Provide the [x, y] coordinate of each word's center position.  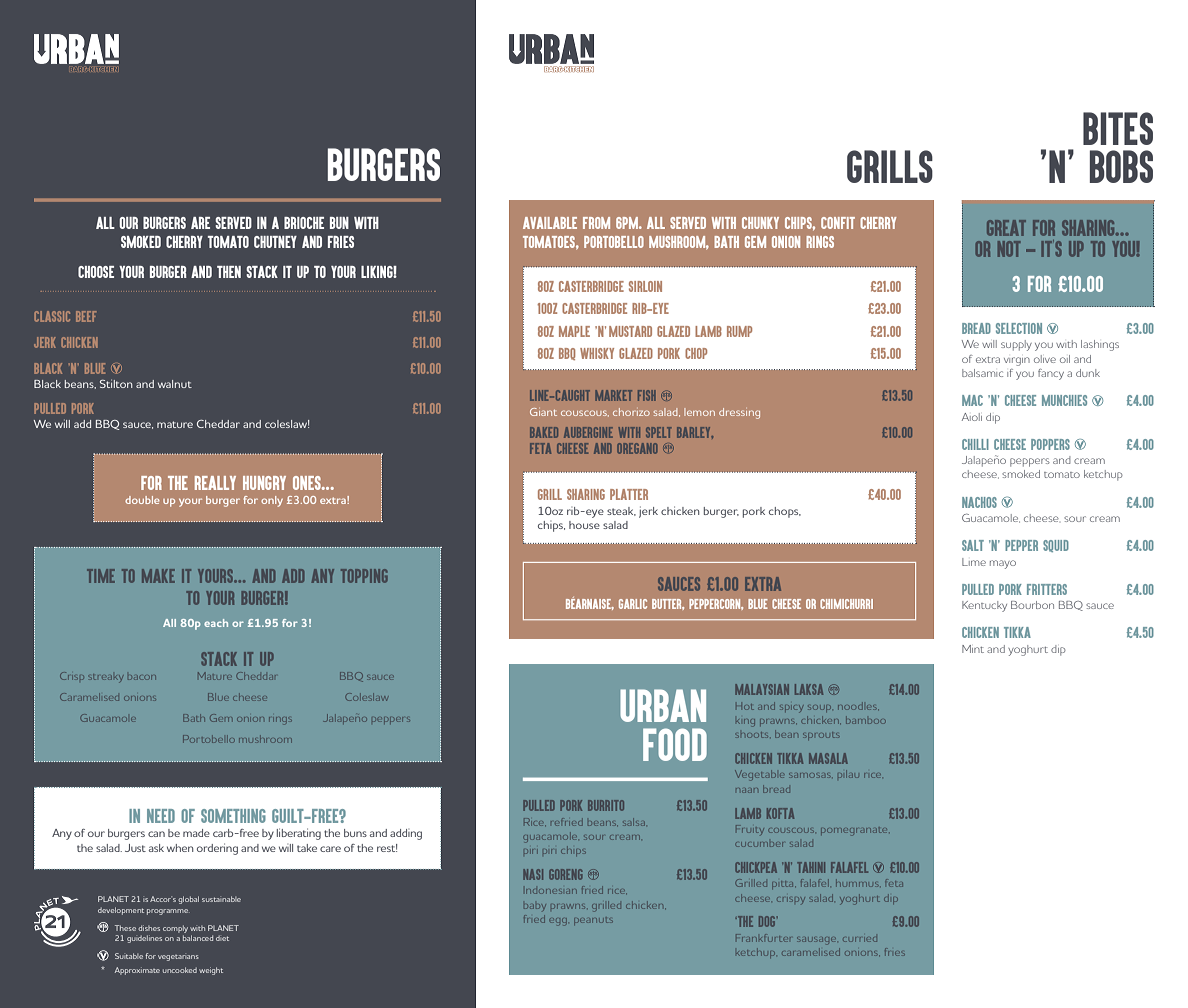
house [584, 525]
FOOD [675, 744]
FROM [596, 223]
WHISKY [597, 353]
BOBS [1121, 166]
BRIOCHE [304, 223]
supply [1016, 345]
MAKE [158, 576]
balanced [198, 938]
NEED [161, 816]
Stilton [116, 383]
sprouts [821, 736]
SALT [973, 545]
